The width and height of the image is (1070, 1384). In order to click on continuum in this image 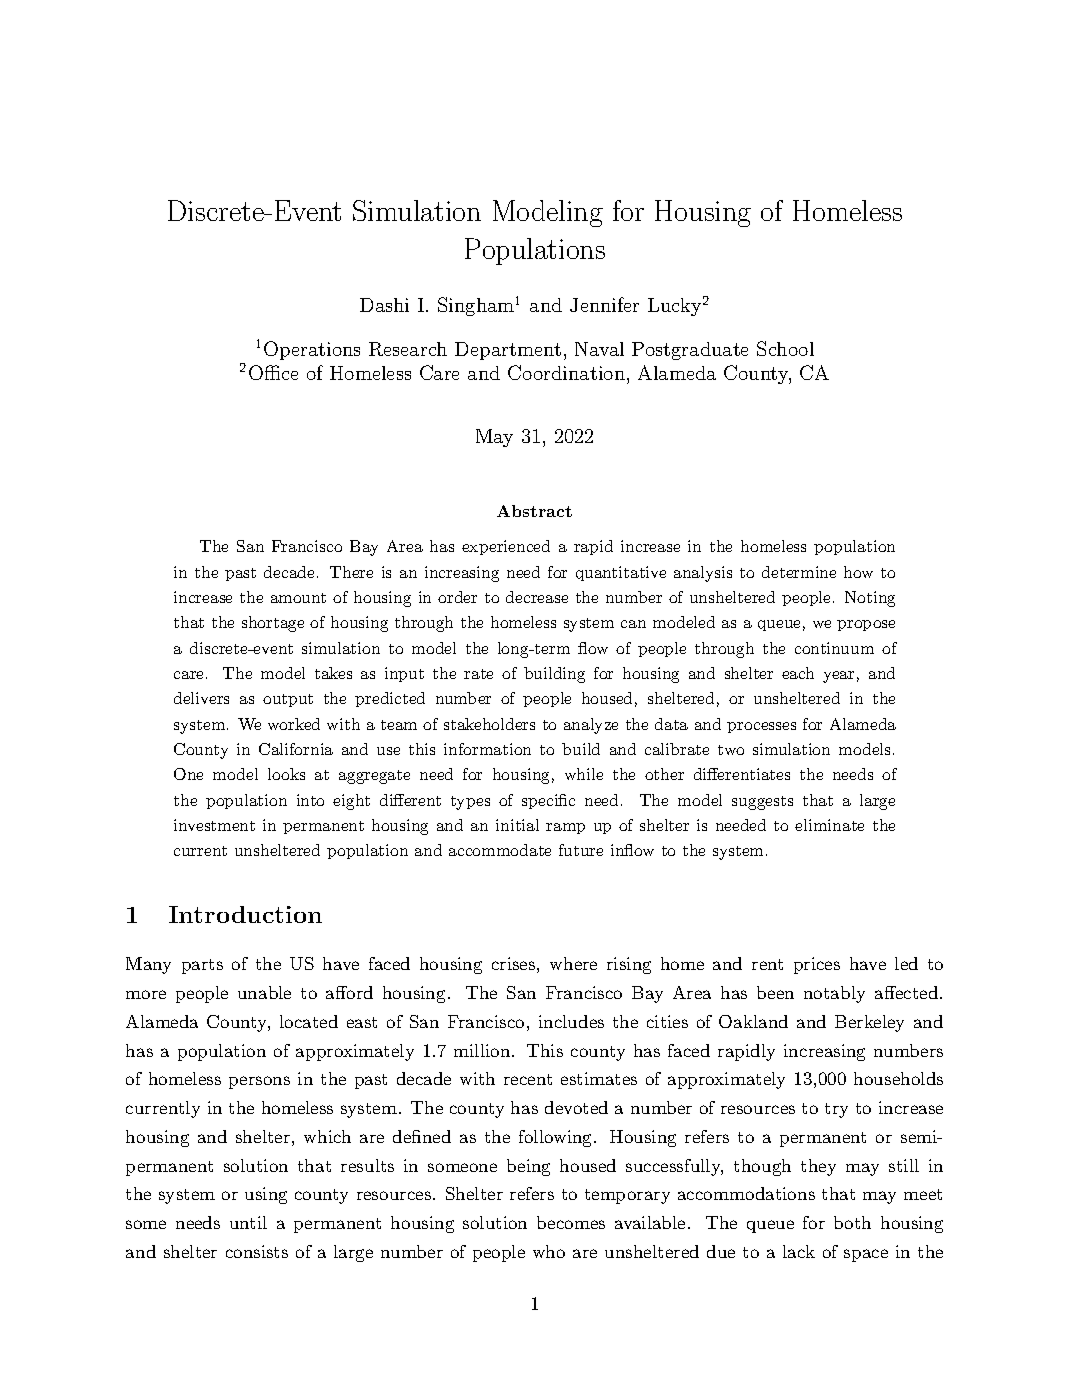, I will do `click(834, 648)`.
